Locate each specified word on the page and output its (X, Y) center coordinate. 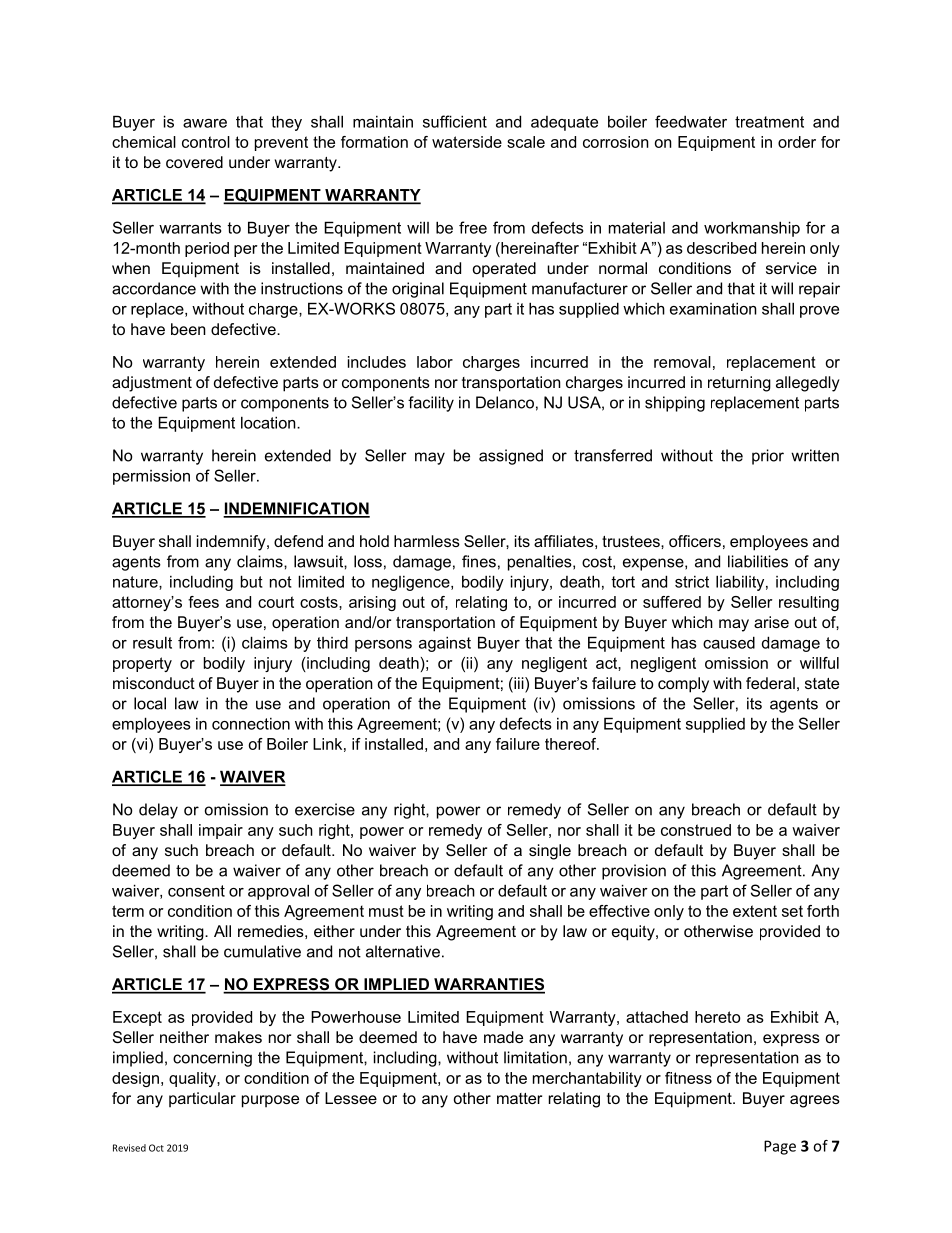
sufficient (455, 121)
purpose (270, 1101)
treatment (769, 122)
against (445, 644)
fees (203, 602)
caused (729, 642)
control (206, 142)
